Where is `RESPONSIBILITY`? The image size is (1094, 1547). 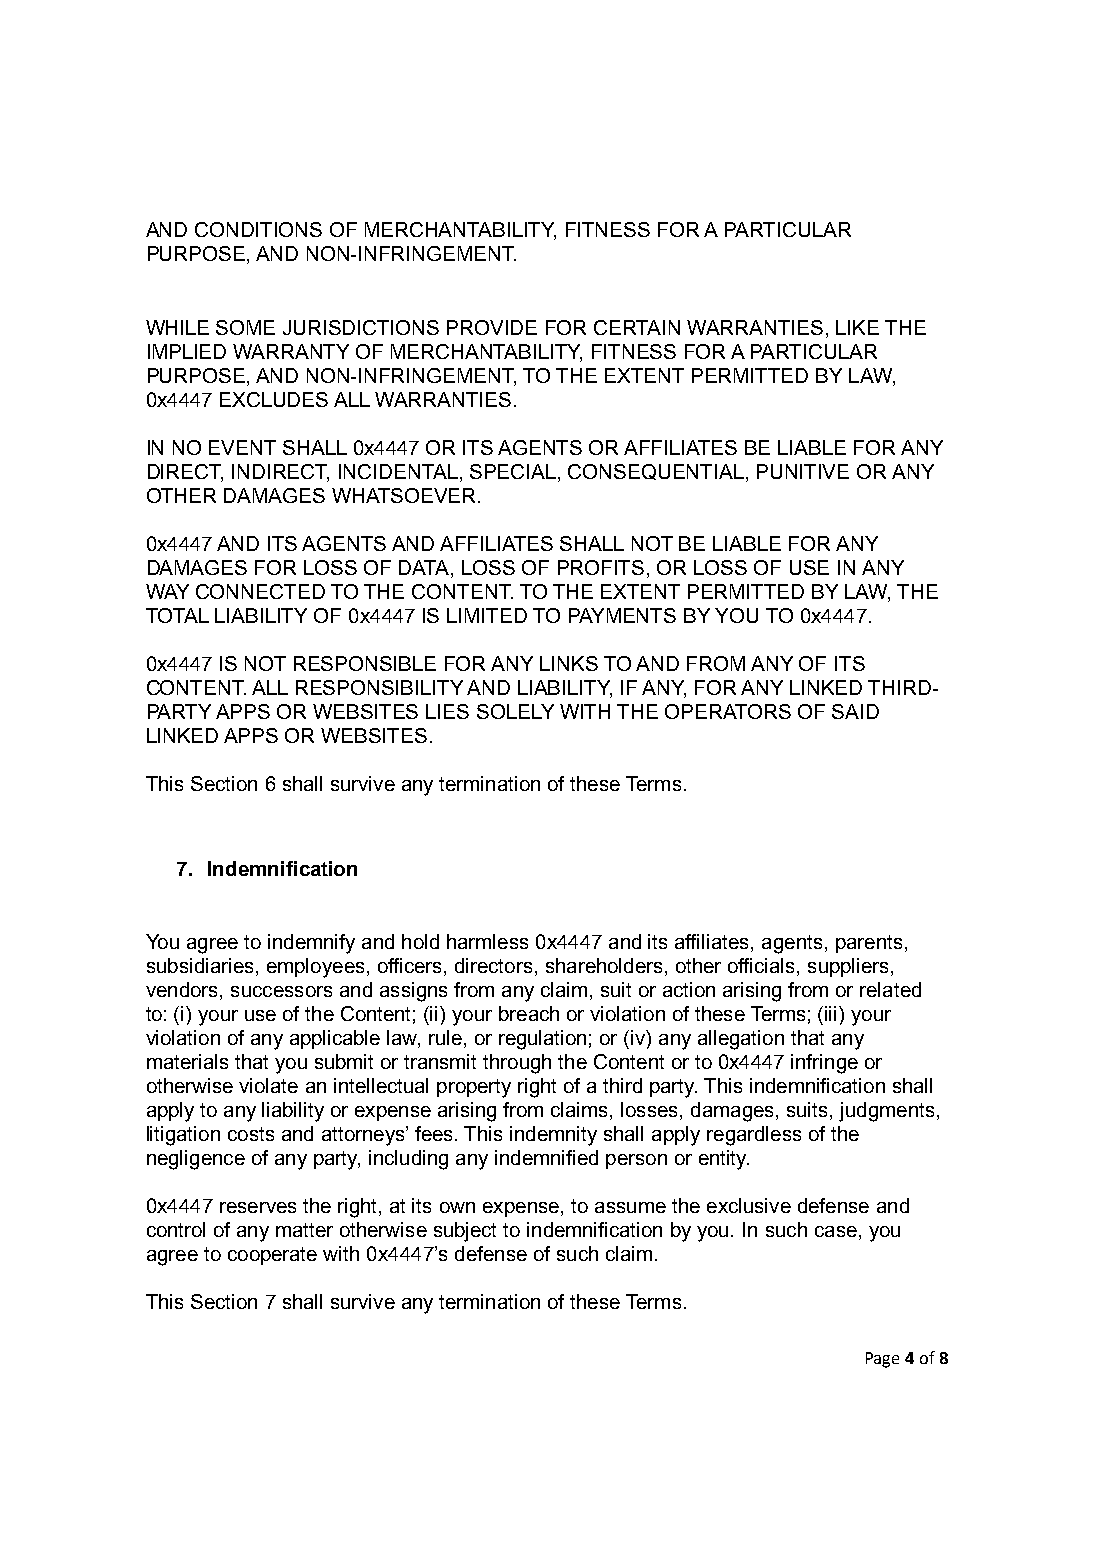 RESPONSIBILITY is located at coordinates (379, 687).
